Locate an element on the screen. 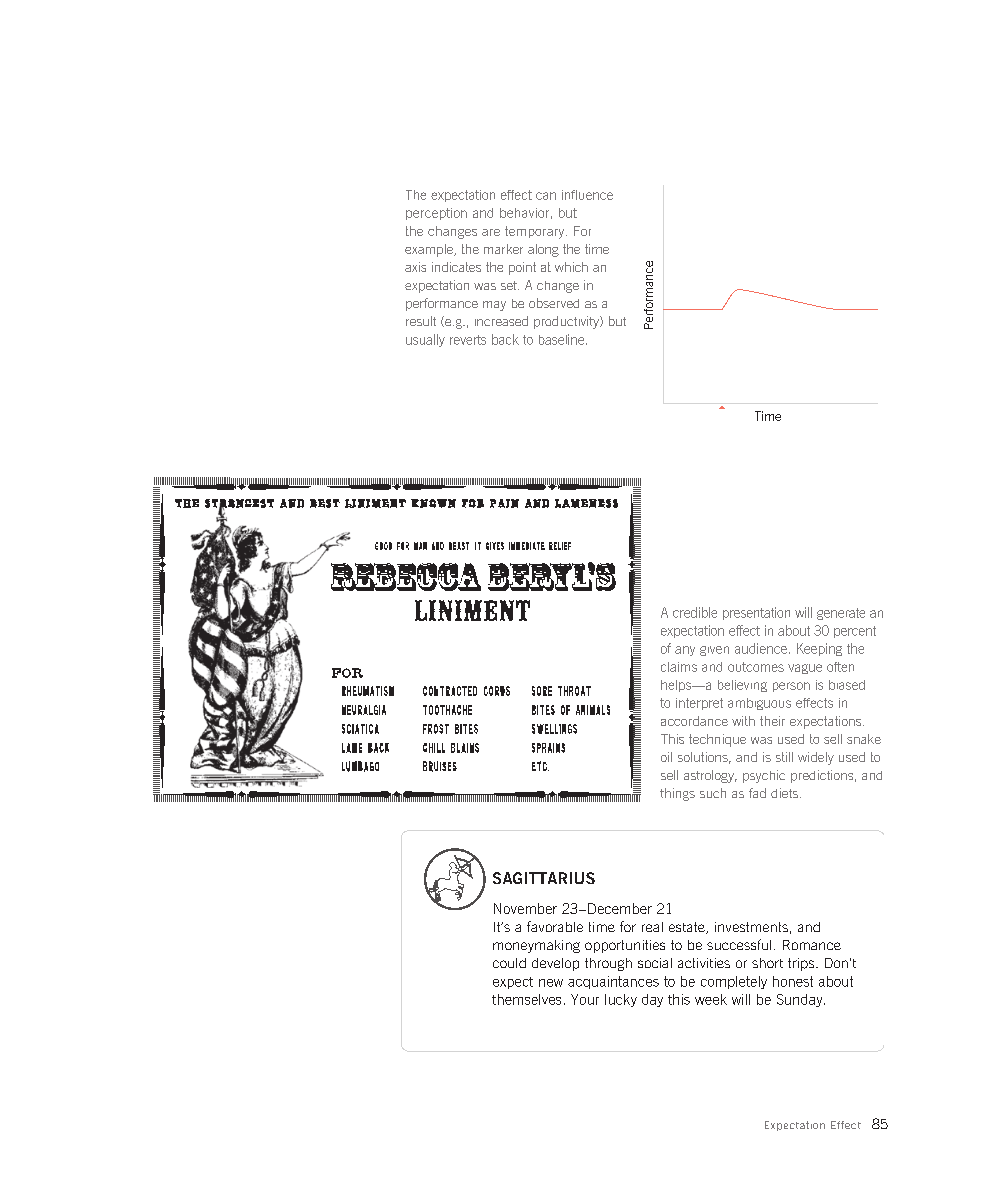  generate is located at coordinates (841, 614).
